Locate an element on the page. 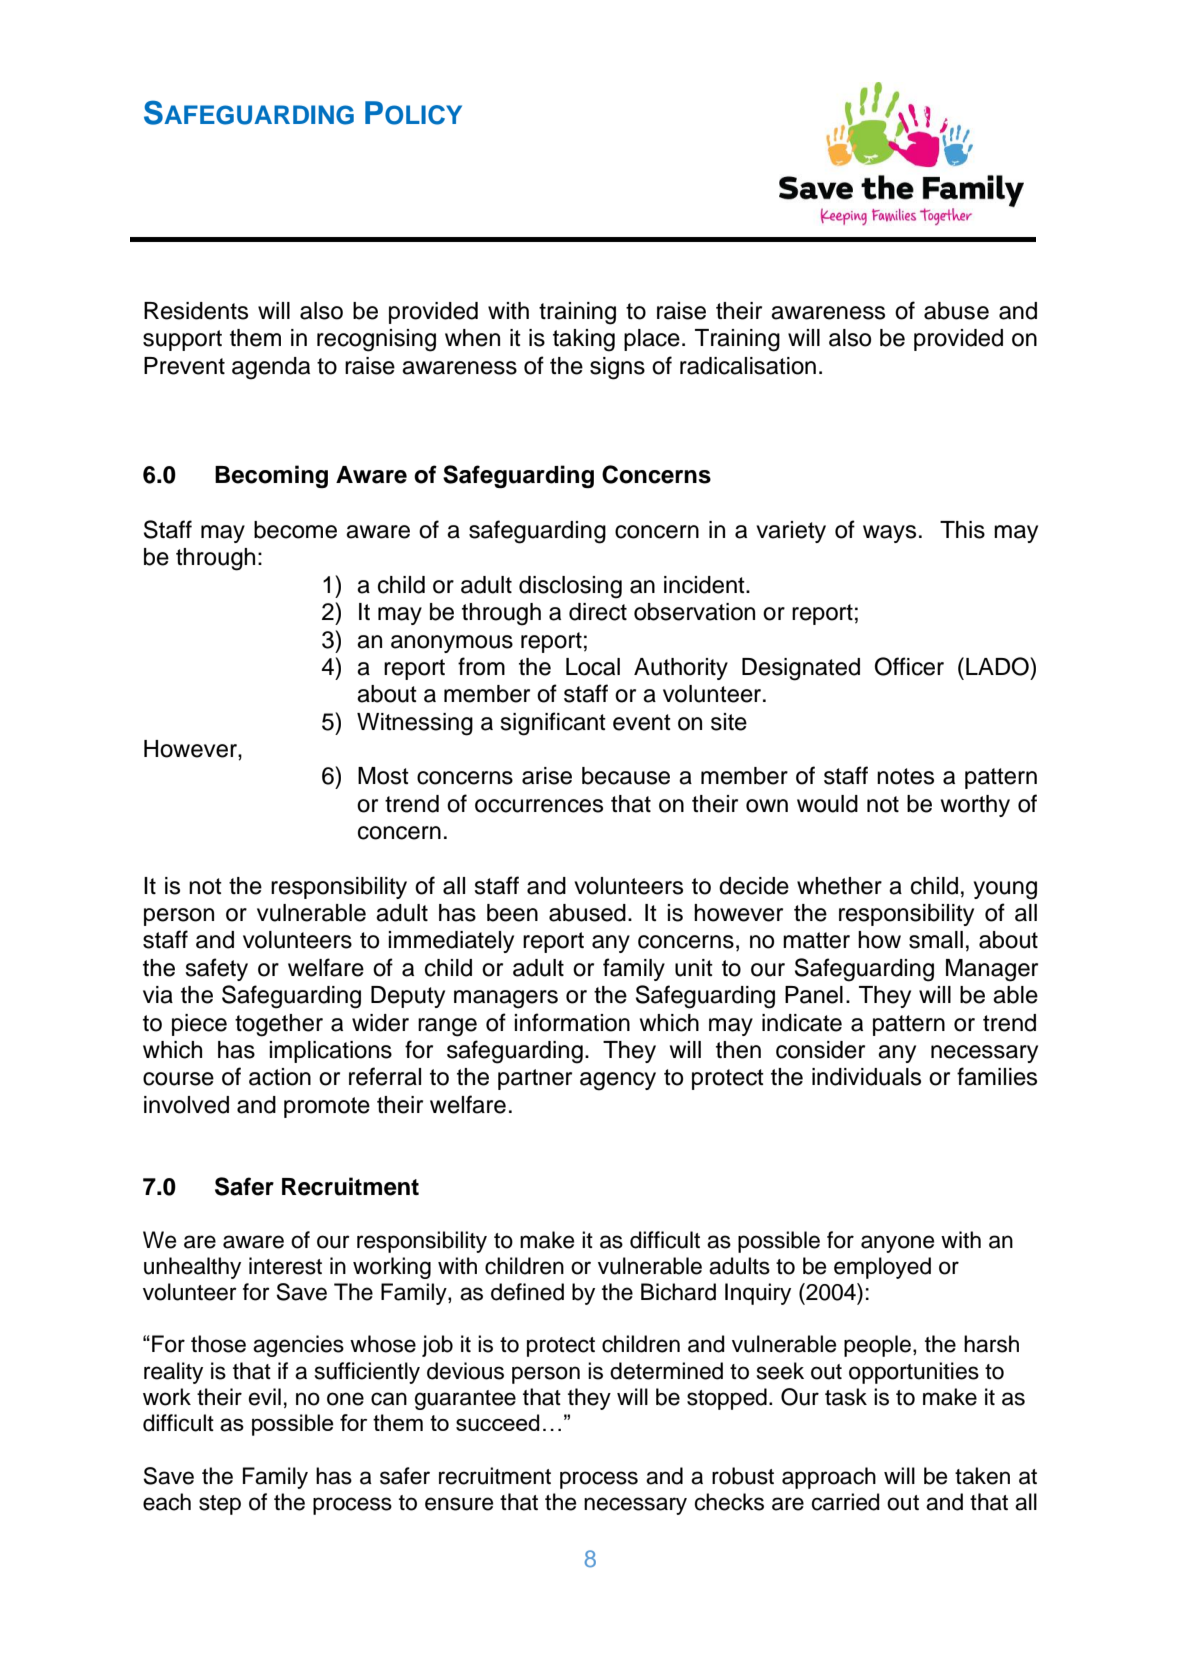 This page has height=1670, width=1181. radicalisation is located at coordinates (748, 366).
